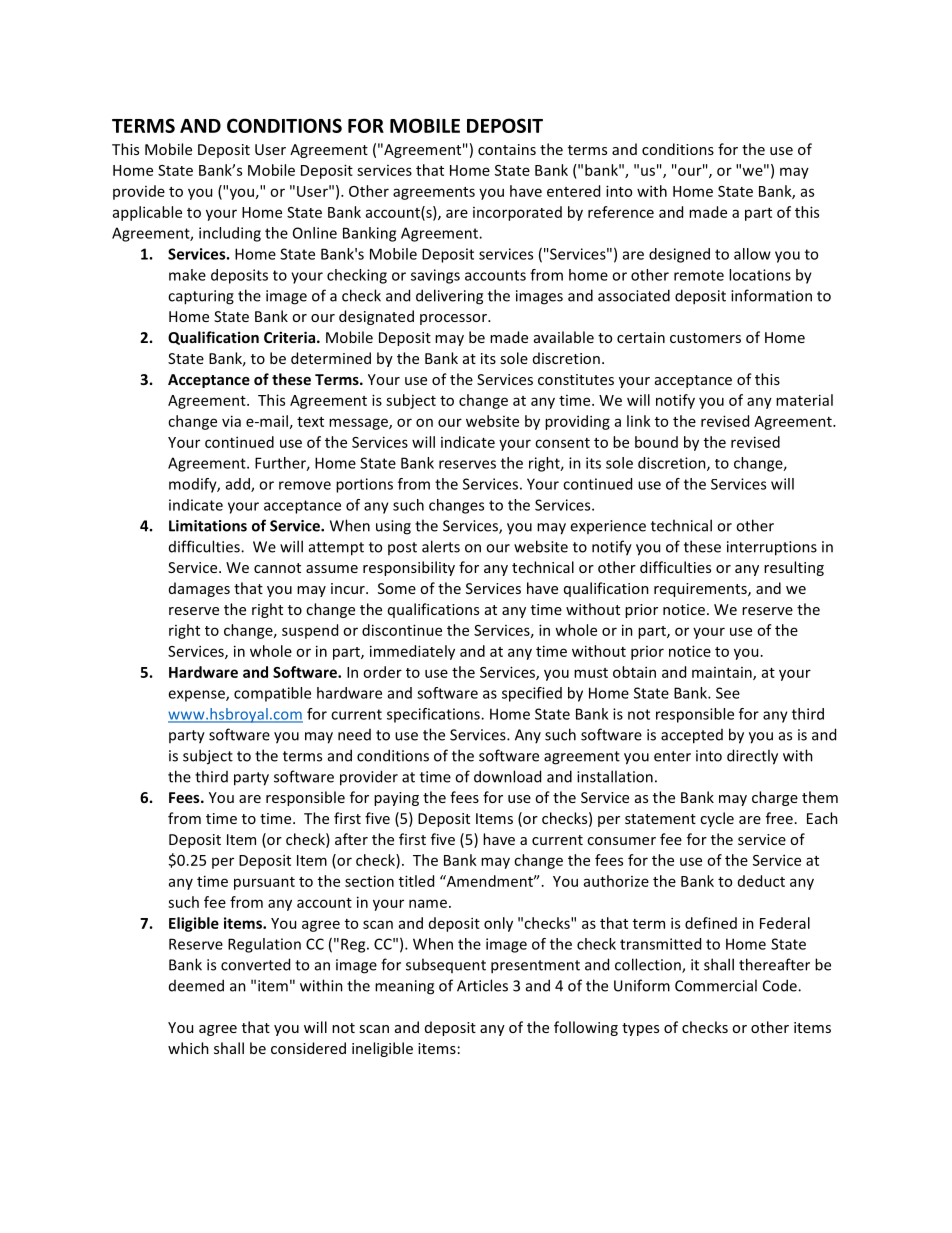 The height and width of the image is (1233, 952). I want to click on pursuant, so click(264, 883).
